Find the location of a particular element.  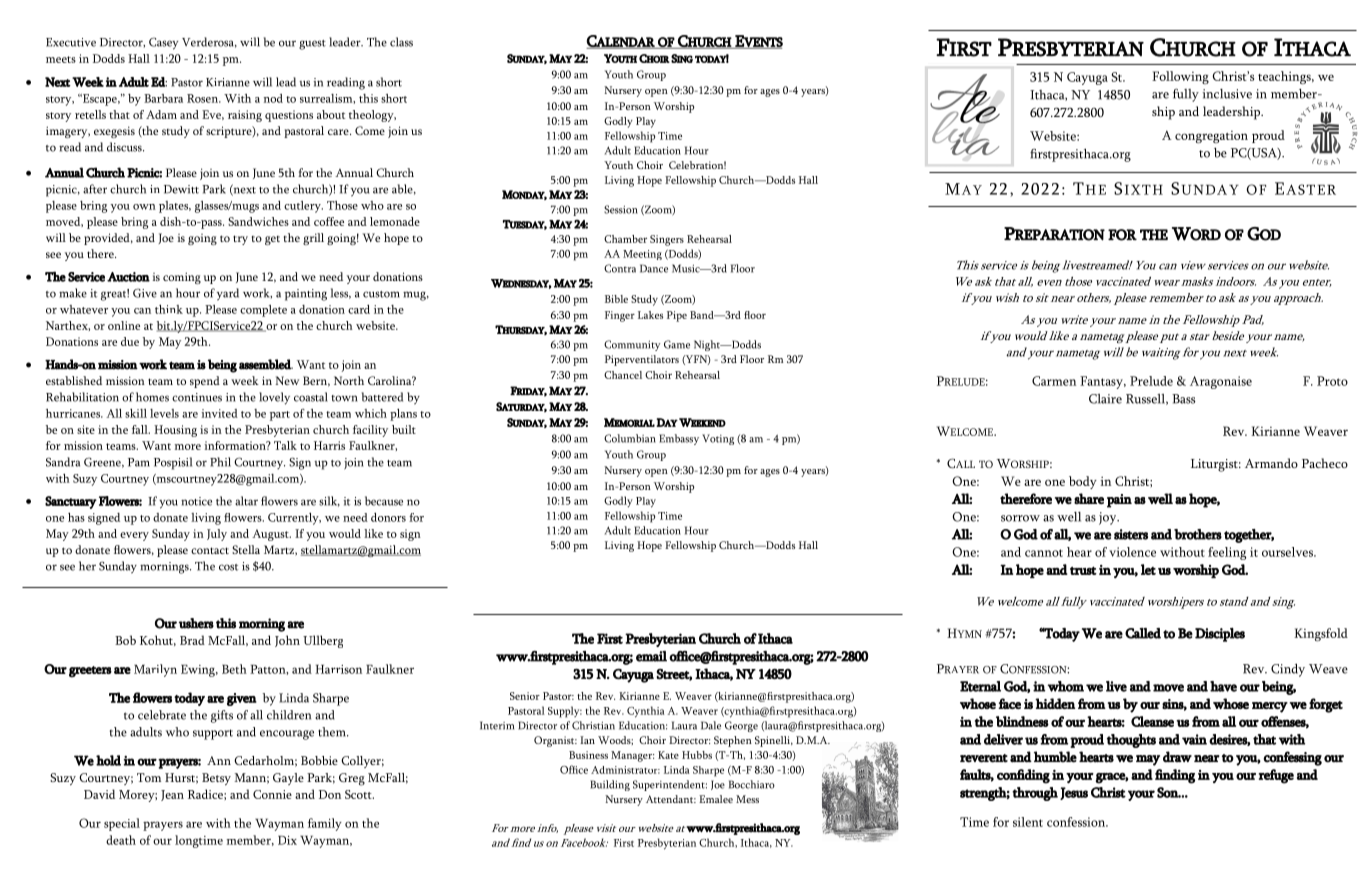

Carmen is located at coordinates (1054, 381).
